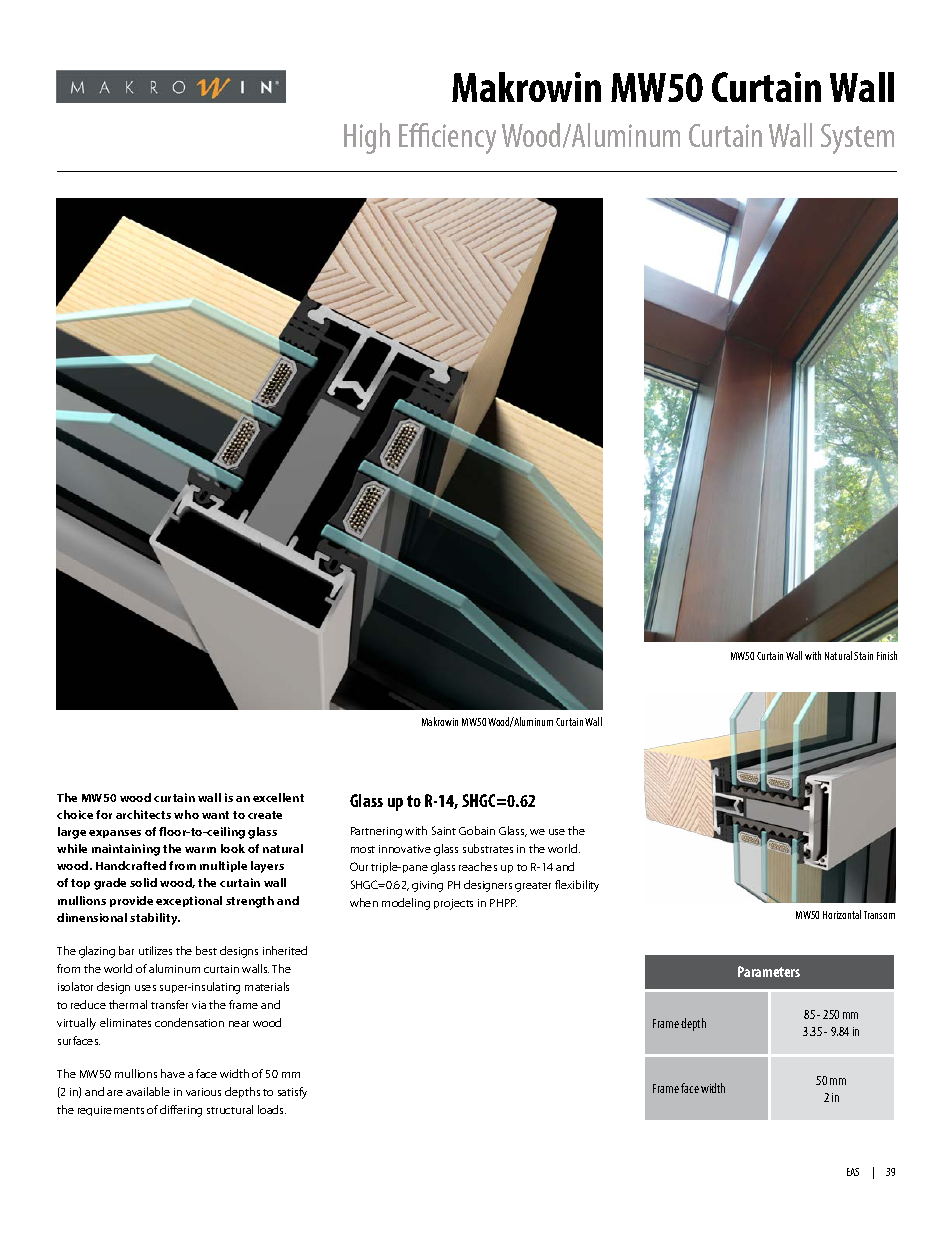  What do you see at coordinates (857, 139) in the screenshot?
I see `System` at bounding box center [857, 139].
